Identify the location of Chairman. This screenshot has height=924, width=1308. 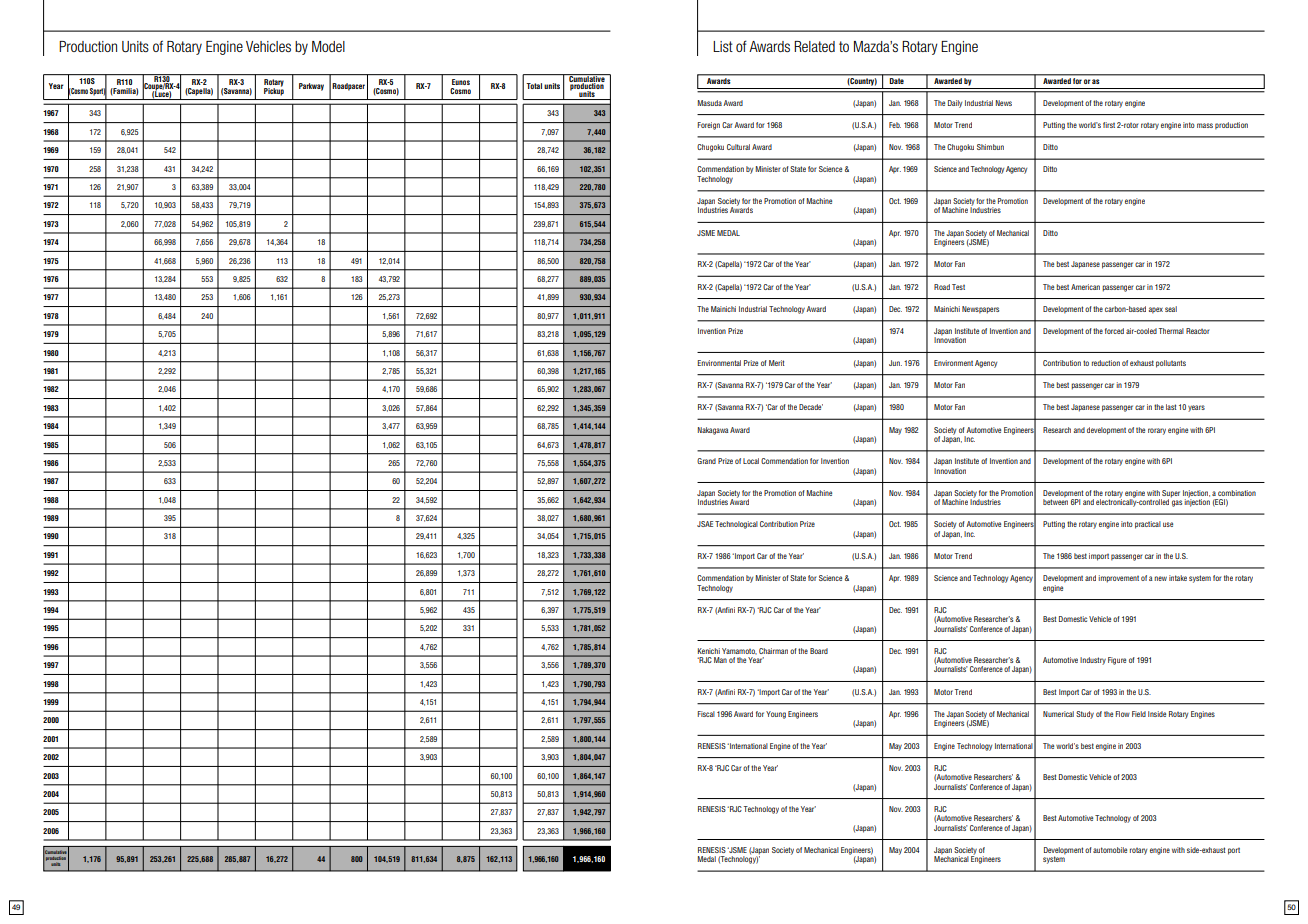
(773, 651).
